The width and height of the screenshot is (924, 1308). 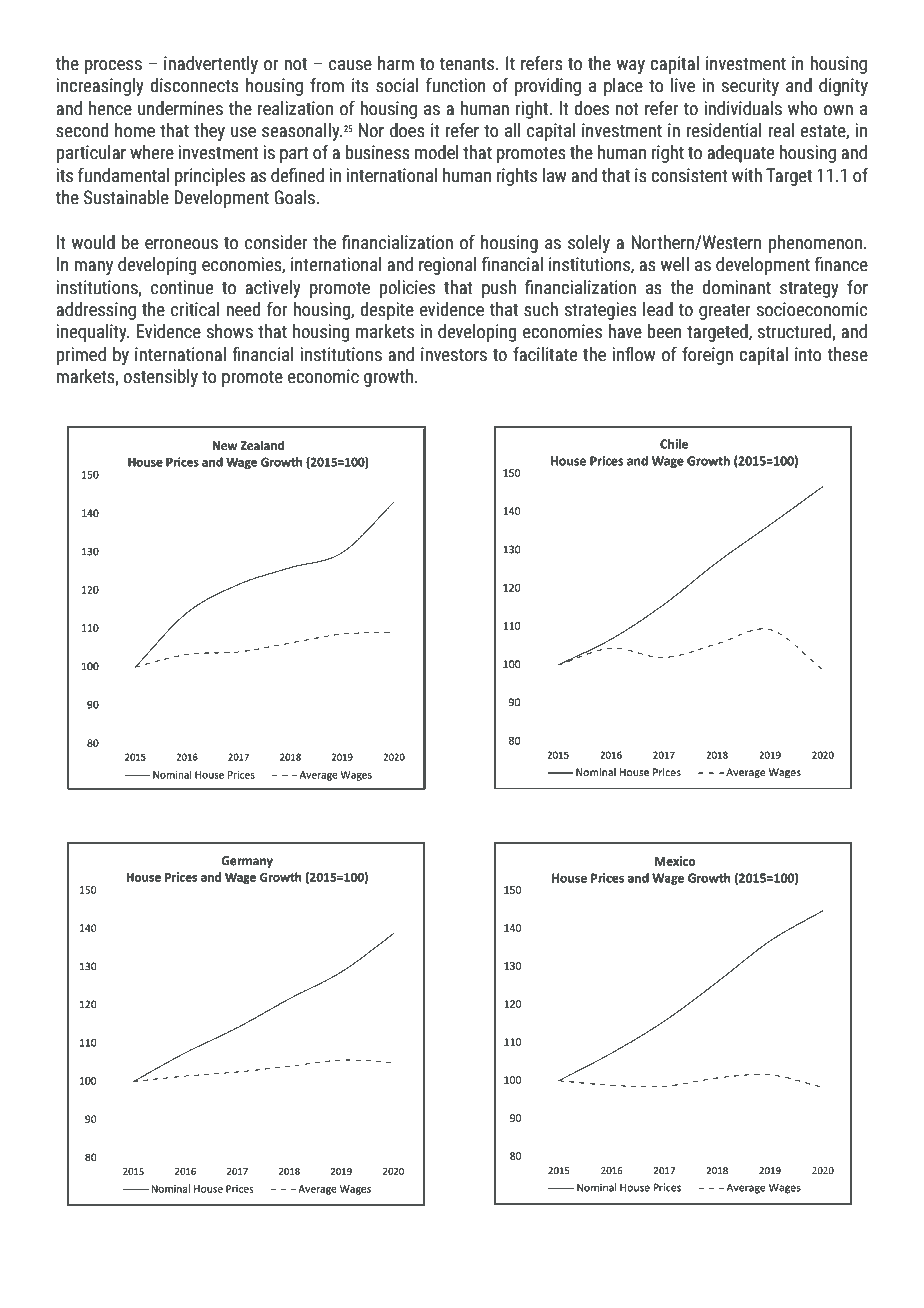 I want to click on solely, so click(x=589, y=244).
